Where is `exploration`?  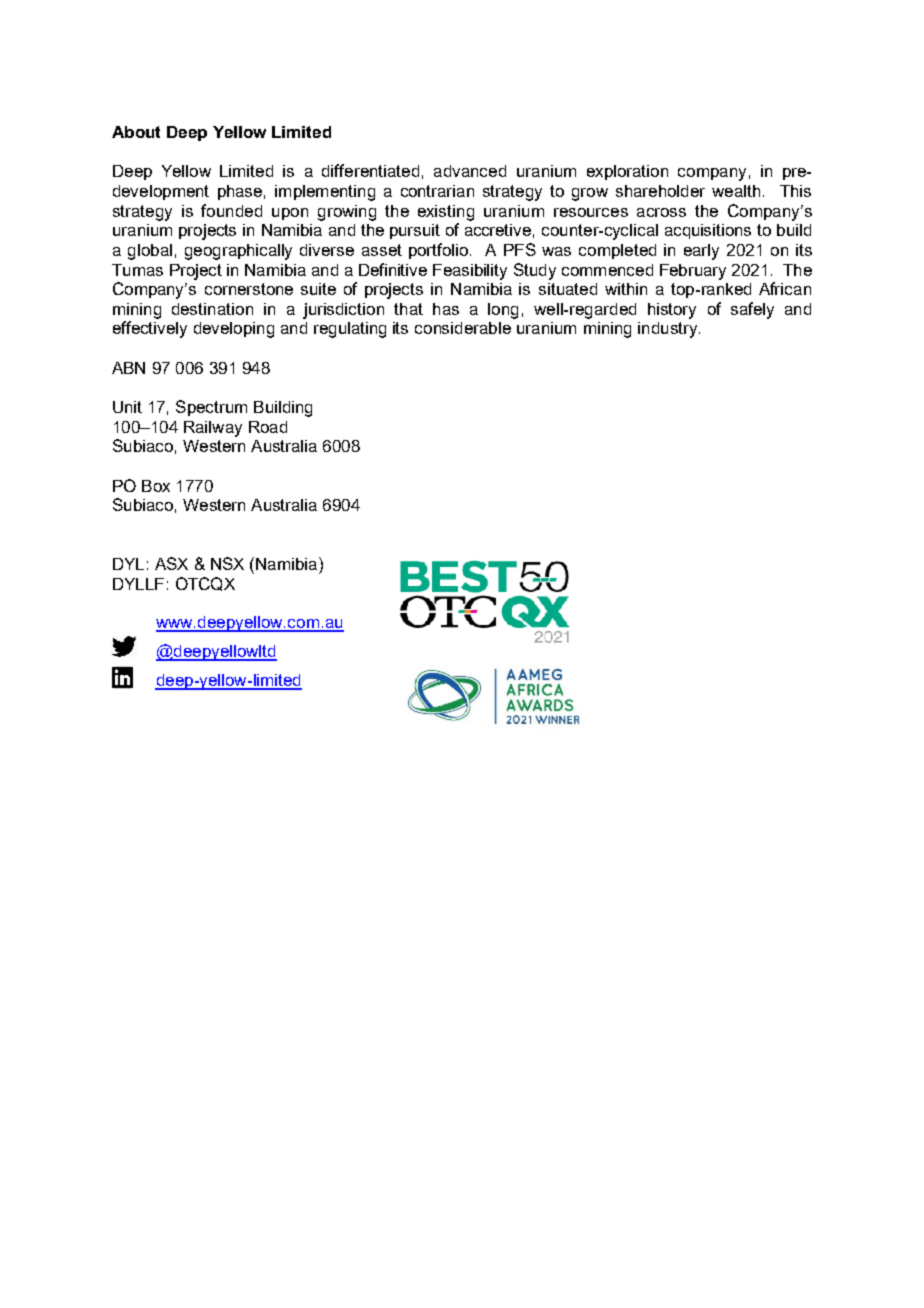
exploration is located at coordinates (627, 172).
